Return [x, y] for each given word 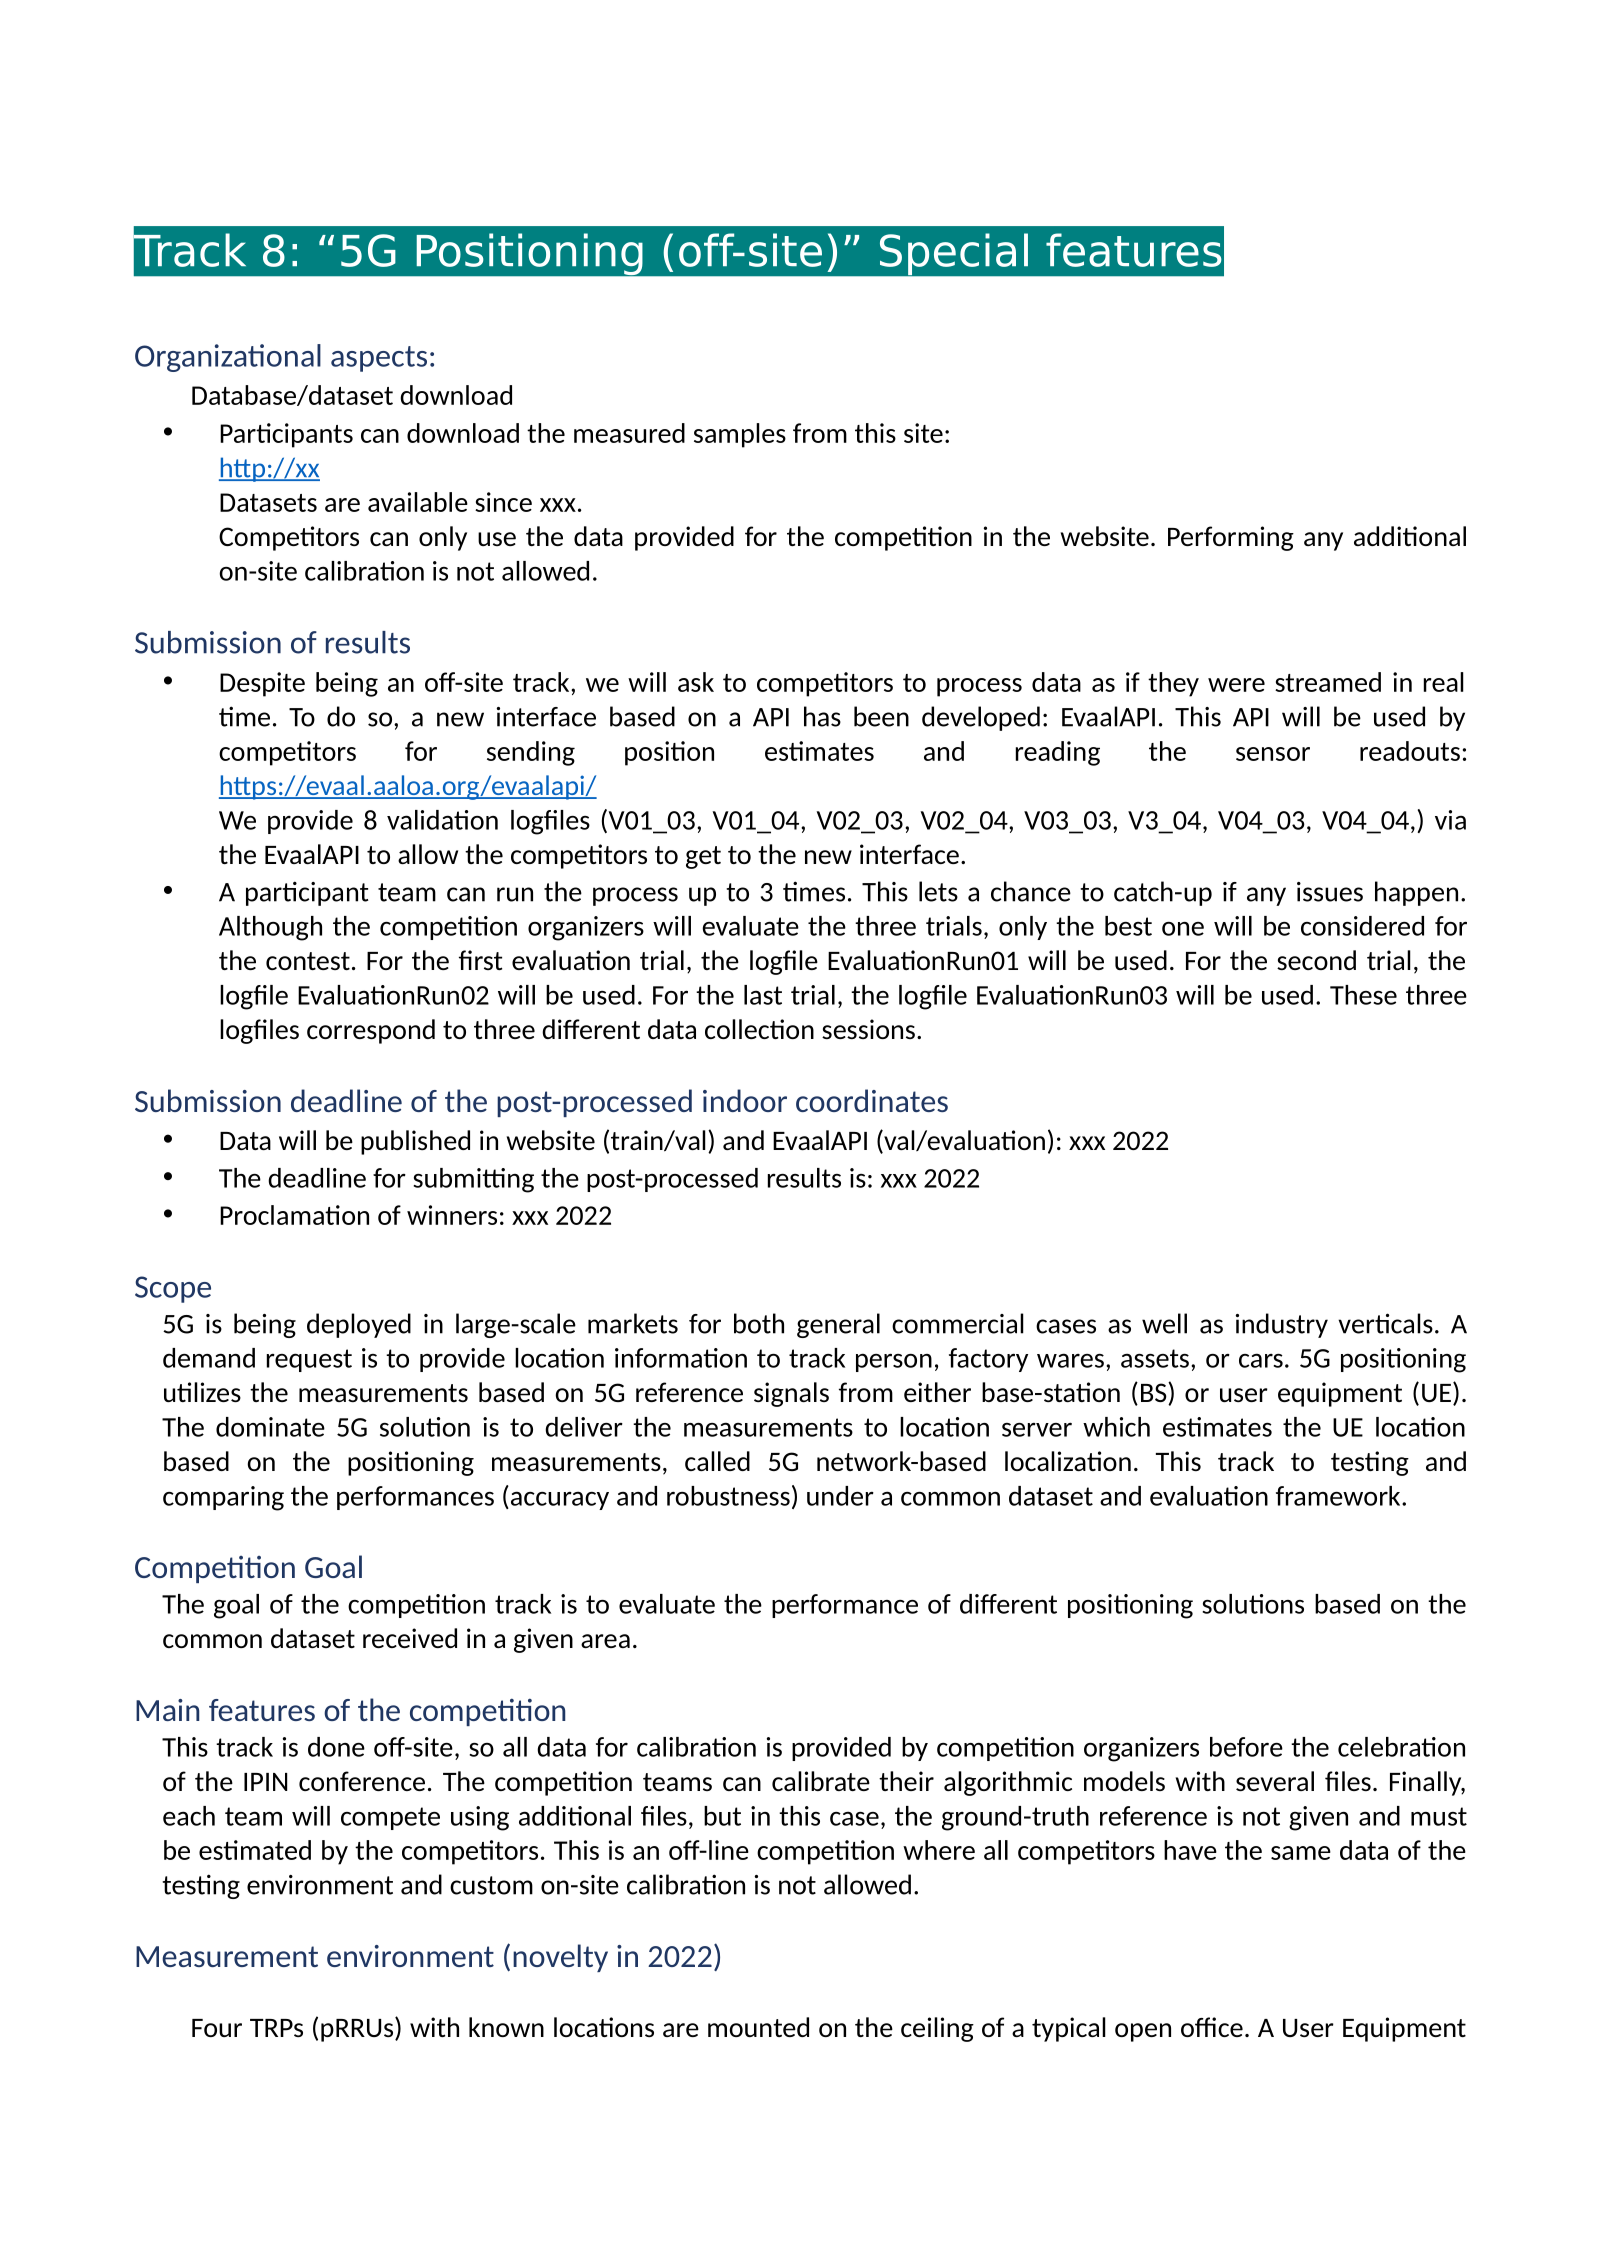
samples [740, 435]
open [1143, 2032]
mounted [758, 2027]
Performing [1231, 538]
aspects [379, 359]
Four [217, 2028]
